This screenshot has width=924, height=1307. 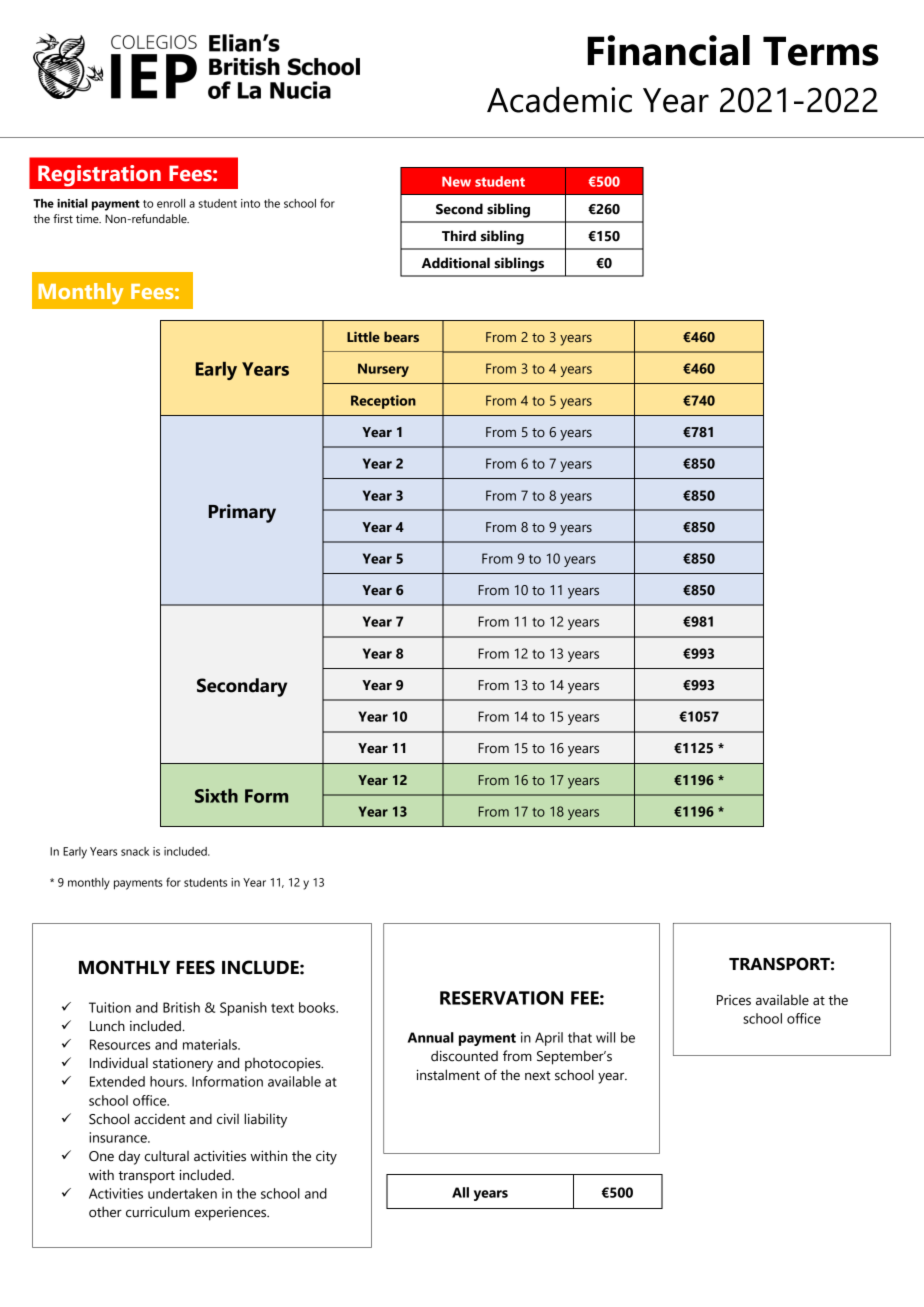 What do you see at coordinates (460, 1192) in the screenshot?
I see `All` at bounding box center [460, 1192].
